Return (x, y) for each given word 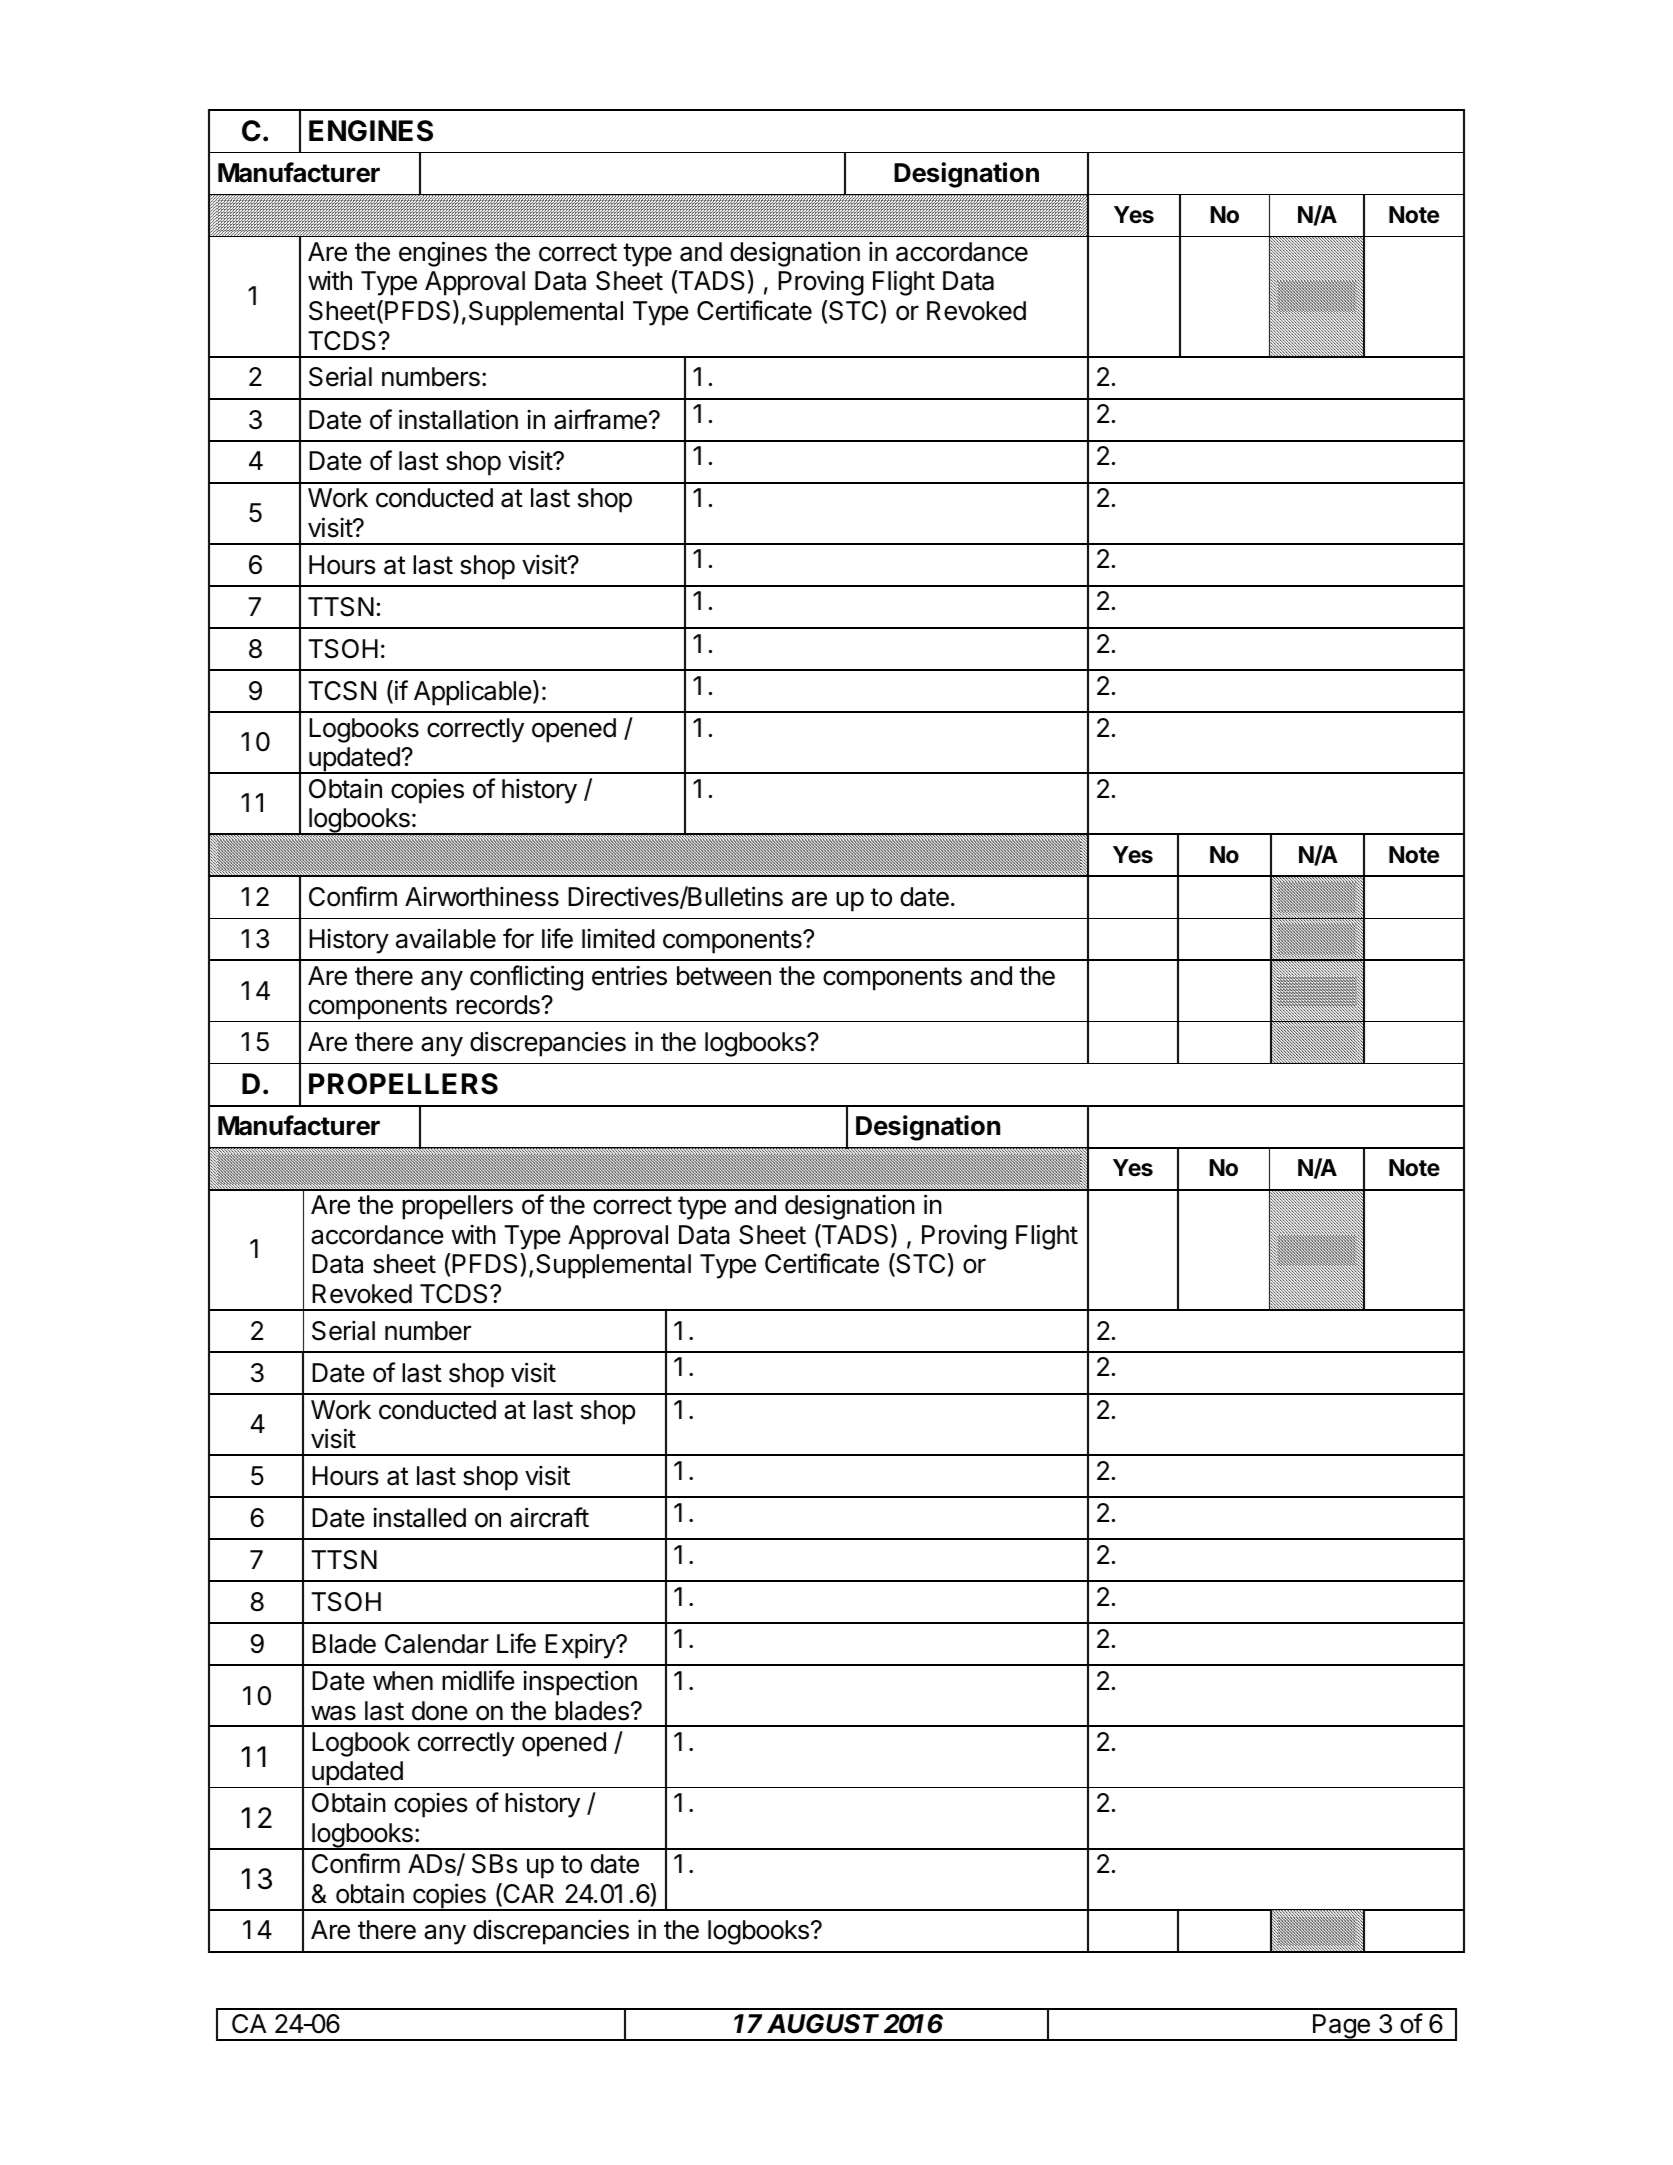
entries (629, 975)
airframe (600, 419)
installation (458, 419)
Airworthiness (482, 896)
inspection (580, 1683)
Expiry (581, 1646)
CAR (527, 1894)
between (724, 976)
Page (1341, 2027)
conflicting (526, 978)
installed (419, 1517)
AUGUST (823, 2024)
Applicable (473, 693)
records (499, 1005)
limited (618, 938)
